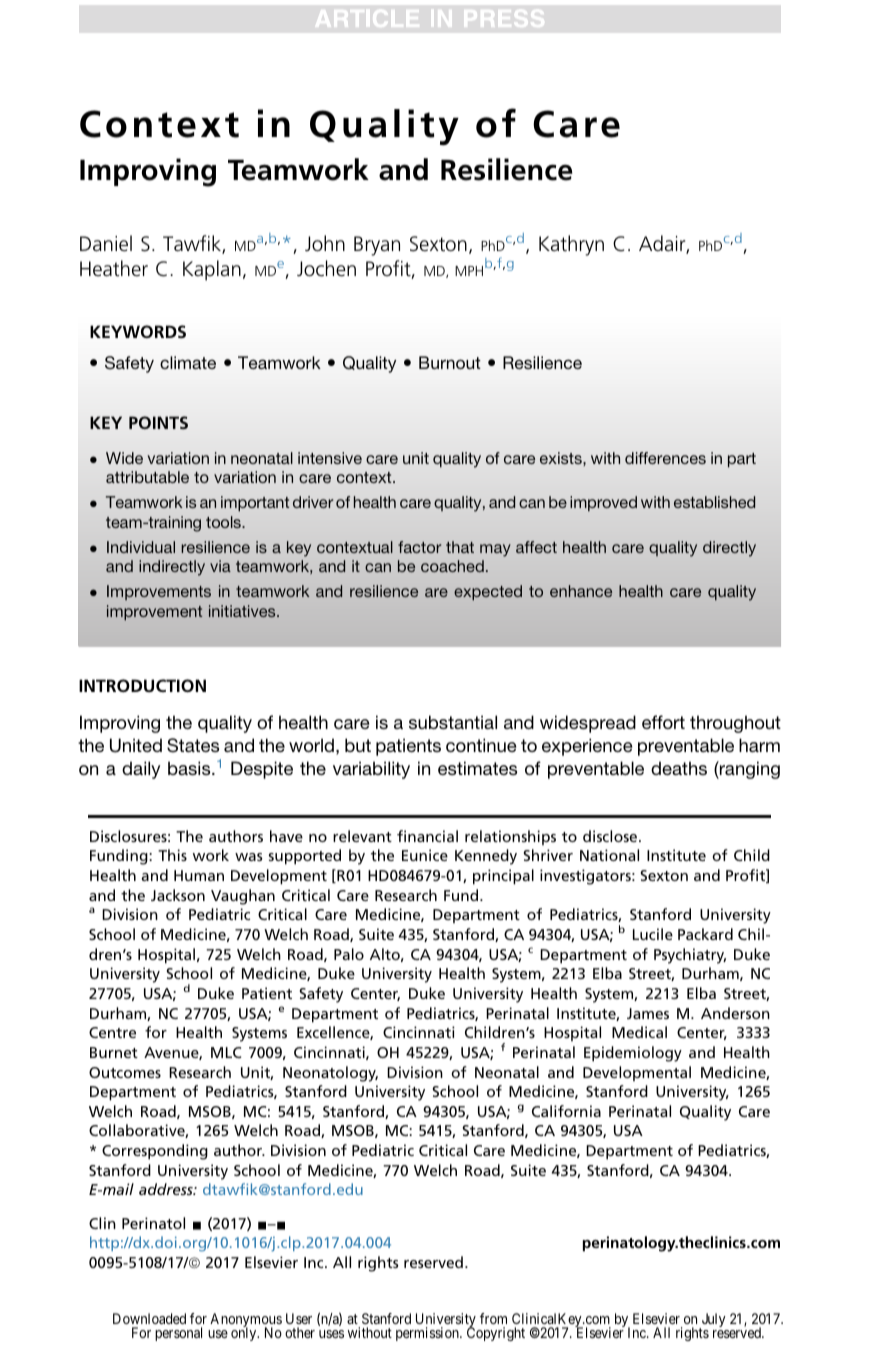  What do you see at coordinates (581, 591) in the image?
I see `enhance` at bounding box center [581, 591].
